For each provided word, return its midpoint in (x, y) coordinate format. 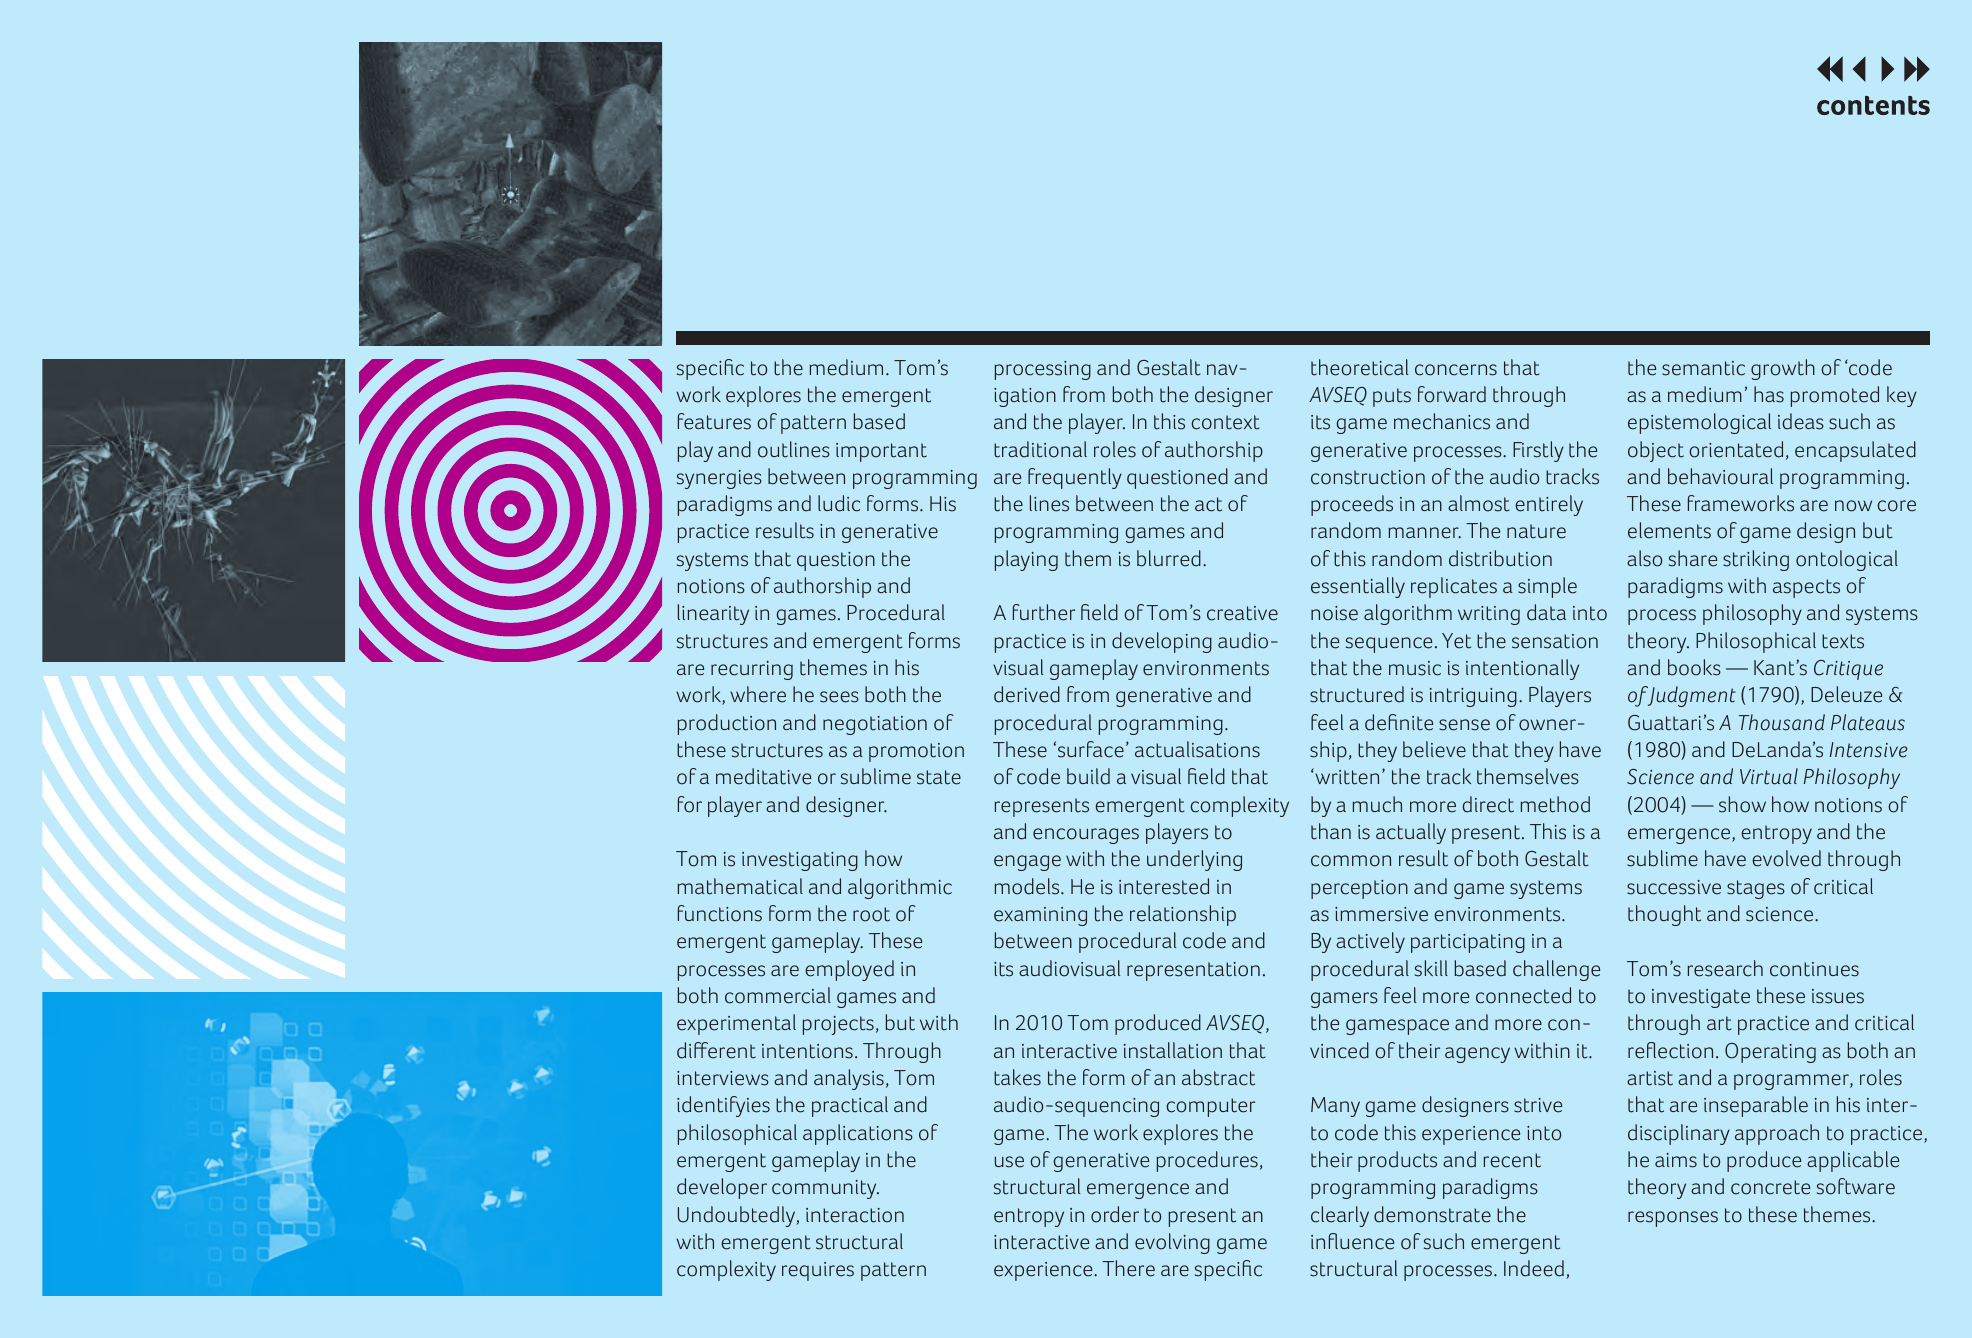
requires (818, 1271)
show (1742, 804)
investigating (800, 861)
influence (1352, 1241)
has (1769, 394)
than (1331, 831)
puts (1392, 397)
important (881, 452)
